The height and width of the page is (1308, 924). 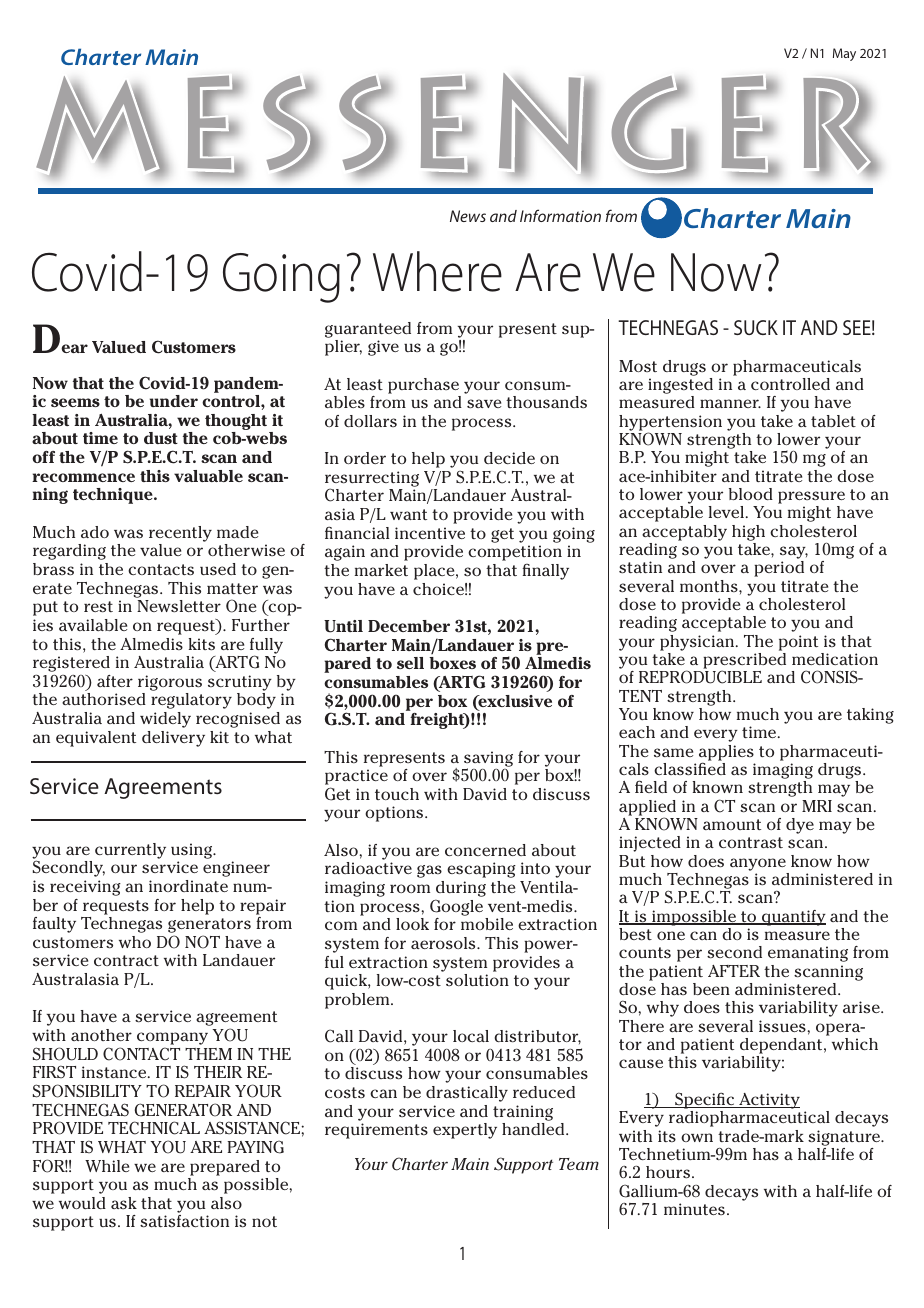 What do you see at coordinates (180, 534) in the page?
I see `recently` at bounding box center [180, 534].
